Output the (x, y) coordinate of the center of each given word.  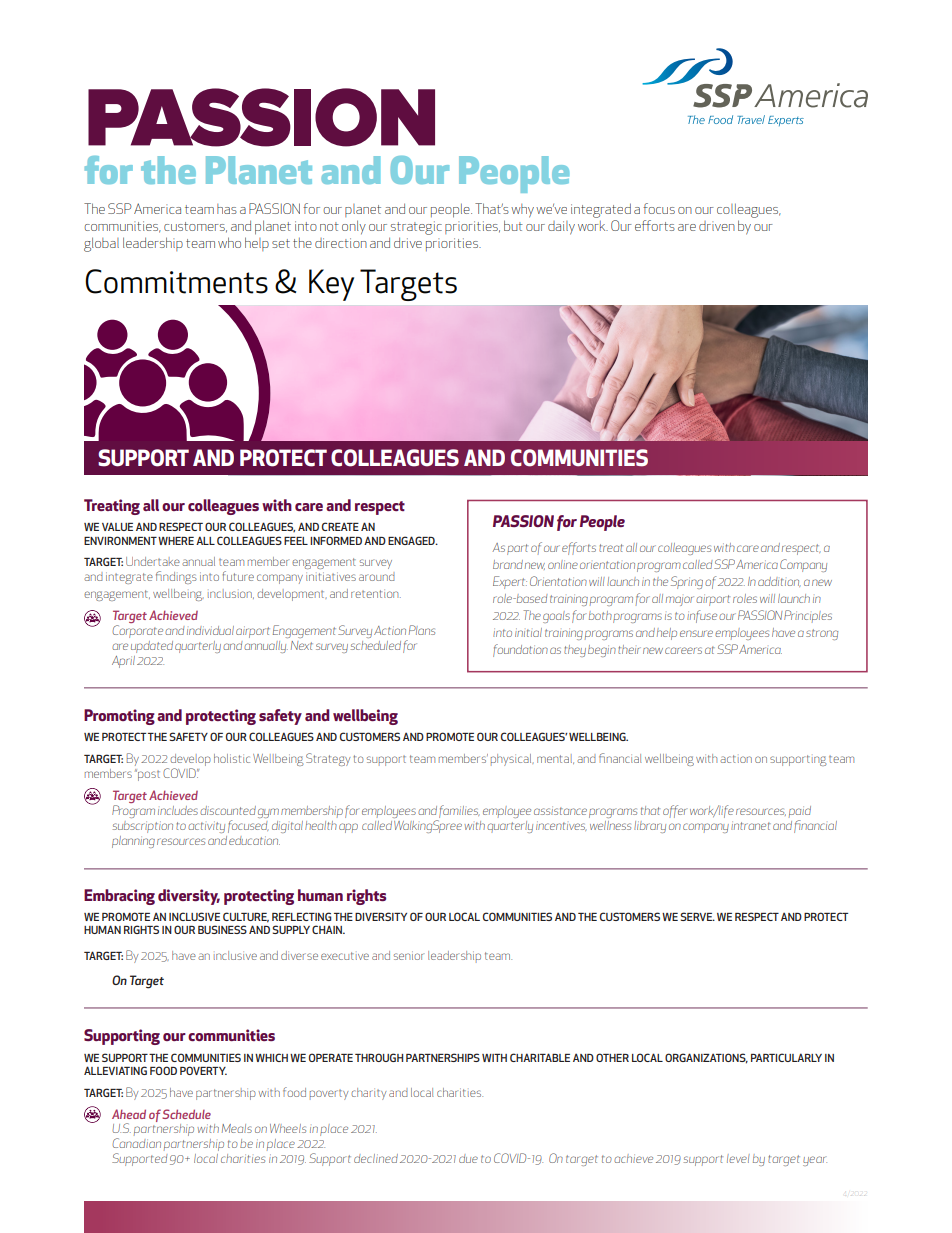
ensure (696, 633)
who (229, 242)
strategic (416, 228)
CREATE (340, 526)
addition (779, 582)
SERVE (697, 916)
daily (561, 228)
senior (409, 955)
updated (152, 647)
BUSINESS (222, 929)
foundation (520, 650)
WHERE (176, 541)
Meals (237, 1128)
